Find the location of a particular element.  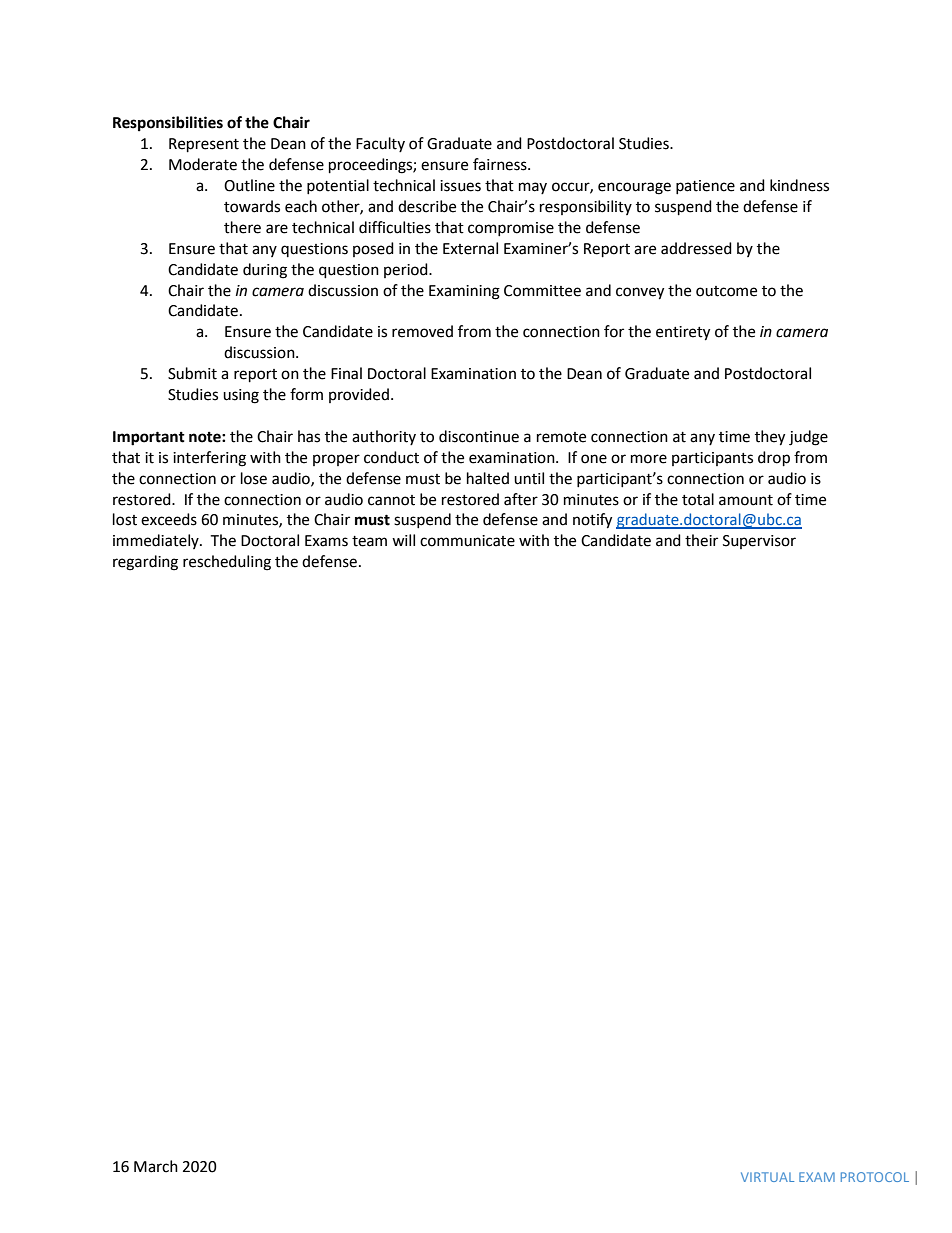

PROTOCOL is located at coordinates (875, 1177).
